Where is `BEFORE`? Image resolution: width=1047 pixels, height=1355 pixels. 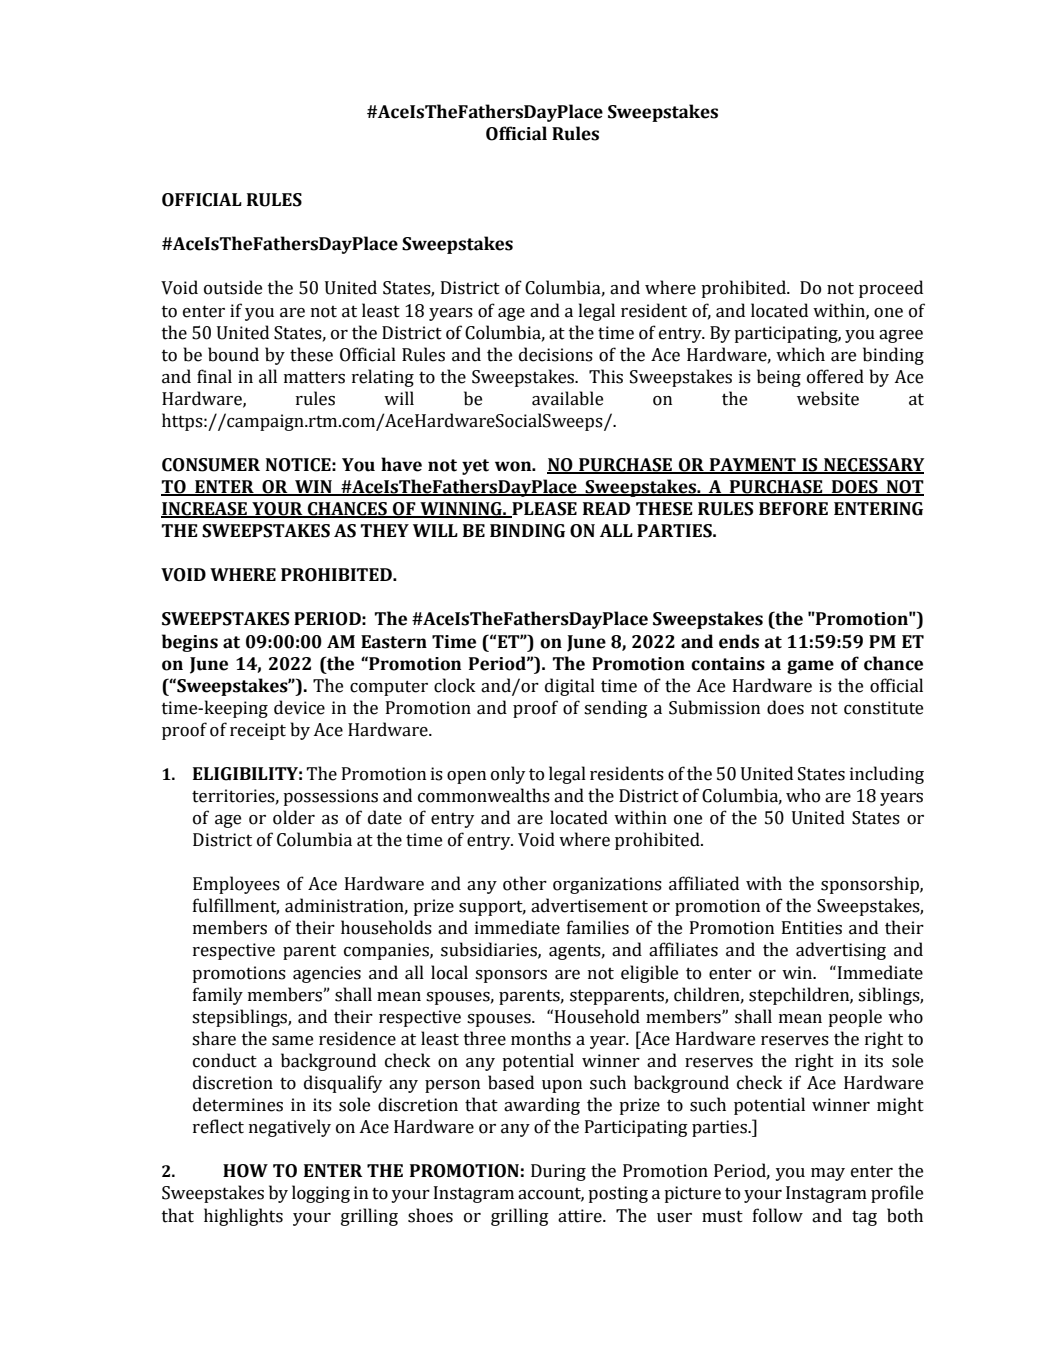
BEFORE is located at coordinates (793, 509).
